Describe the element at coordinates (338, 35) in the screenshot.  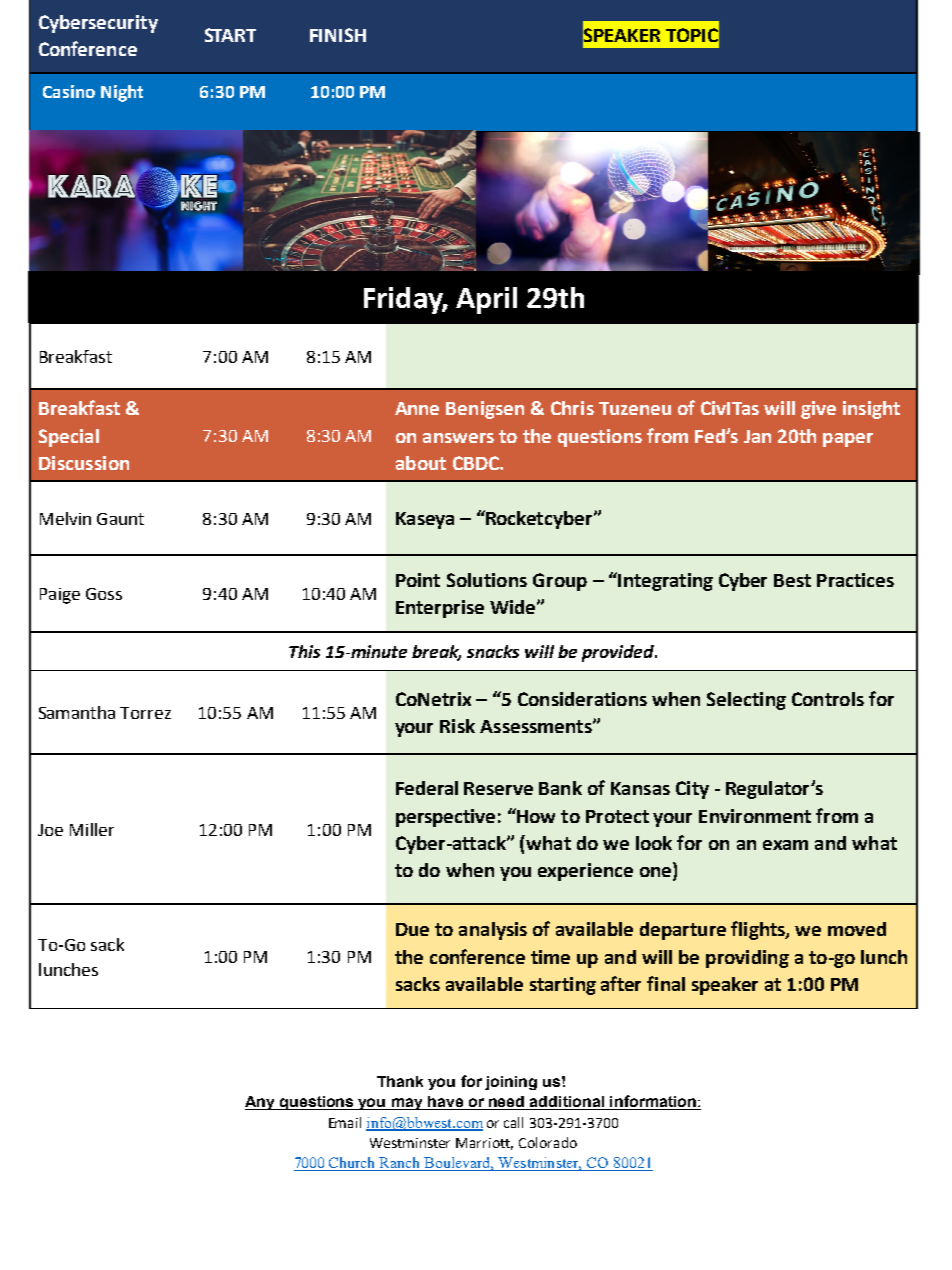
I see `FINISH` at that location.
